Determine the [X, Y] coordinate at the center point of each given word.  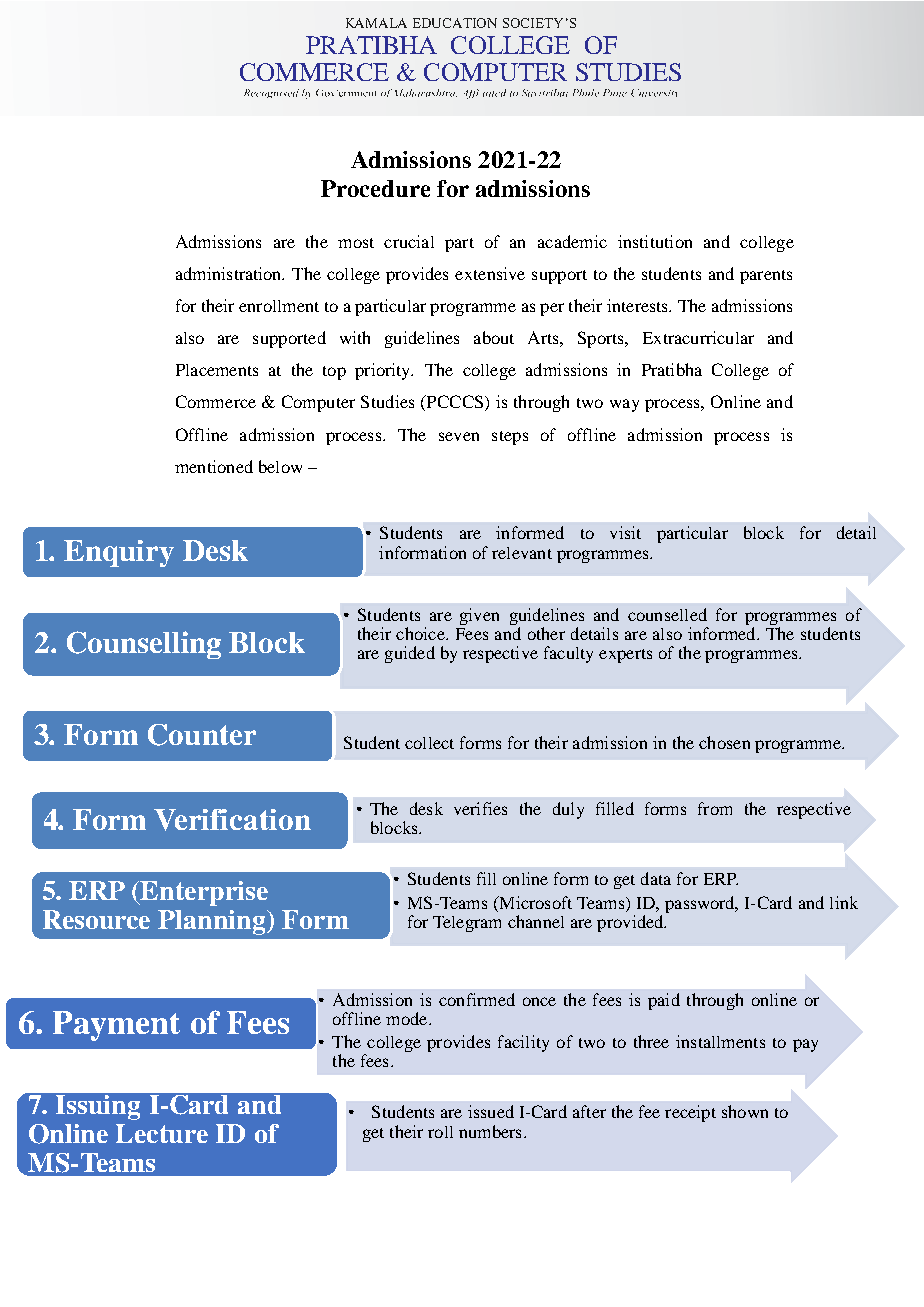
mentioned [214, 466]
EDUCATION [455, 23]
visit [625, 532]
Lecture [162, 1133]
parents [766, 277]
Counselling [144, 645]
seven [459, 436]
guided [410, 654]
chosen [724, 742]
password [701, 904]
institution [655, 241]
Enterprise [203, 893]
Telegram [467, 924]
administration [230, 273]
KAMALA [376, 23]
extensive [490, 273]
